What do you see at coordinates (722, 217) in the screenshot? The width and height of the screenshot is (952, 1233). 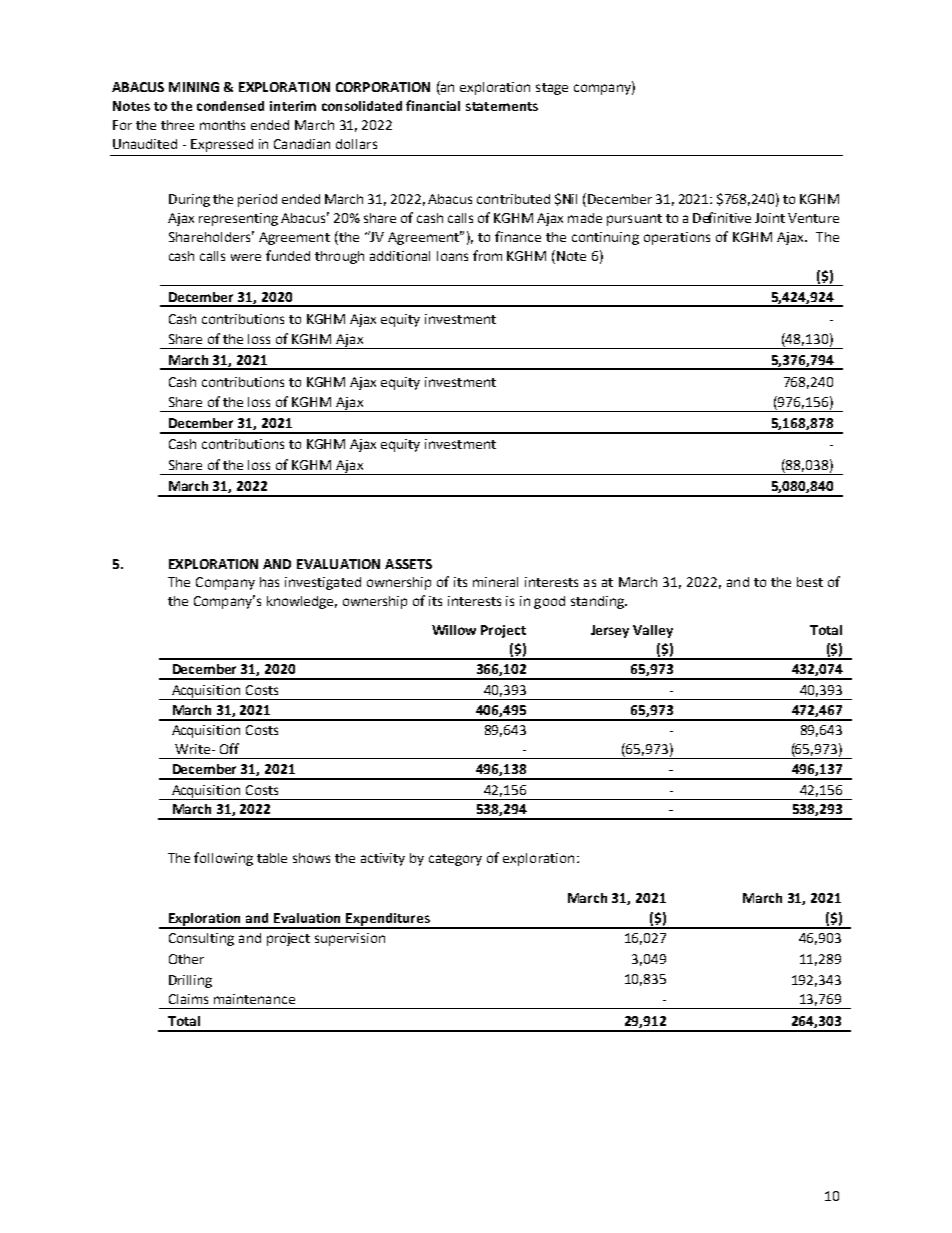 I see `Definitive` at bounding box center [722, 217].
